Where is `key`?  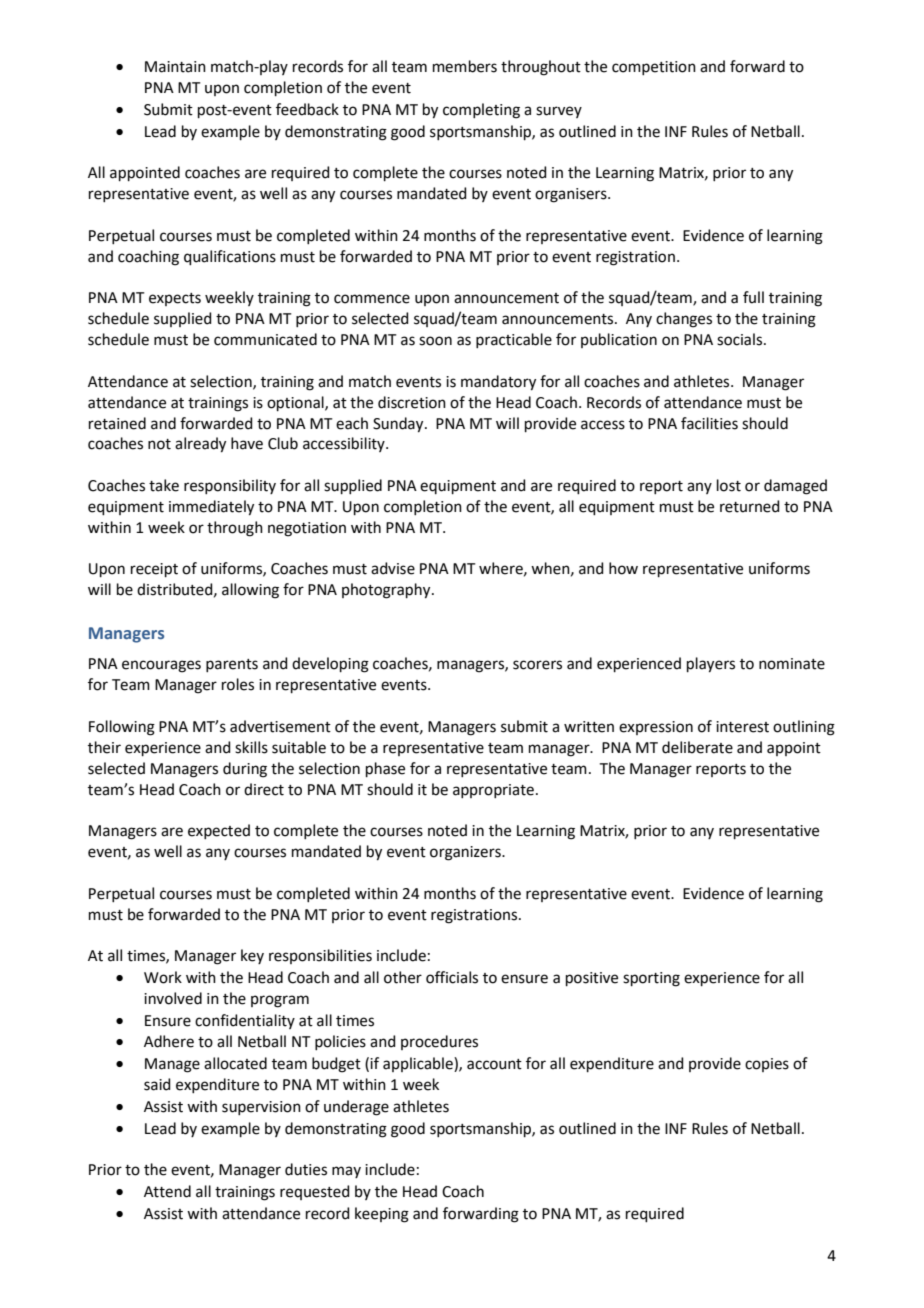 key is located at coordinates (252, 956).
